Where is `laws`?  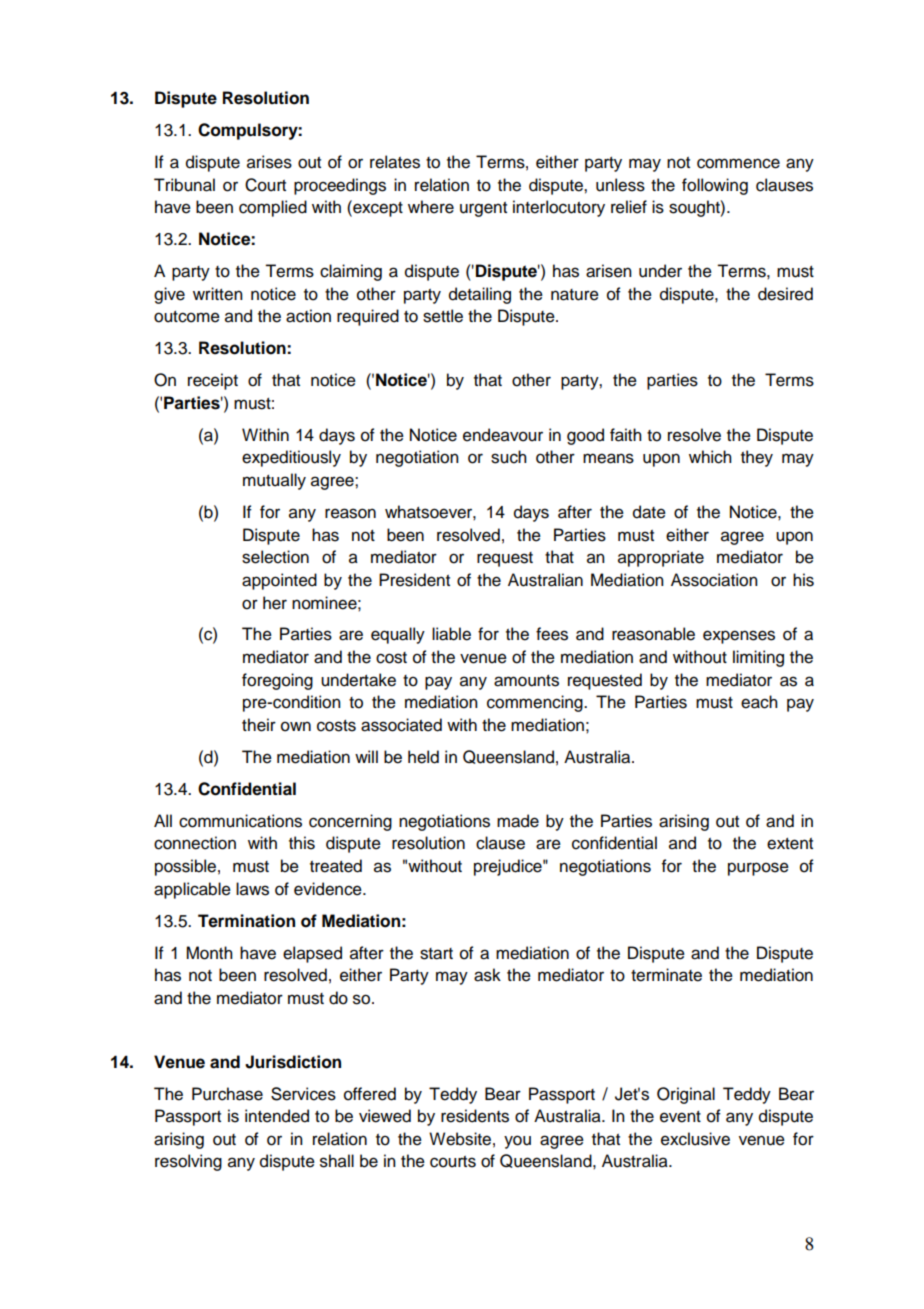 laws is located at coordinates (252, 889).
